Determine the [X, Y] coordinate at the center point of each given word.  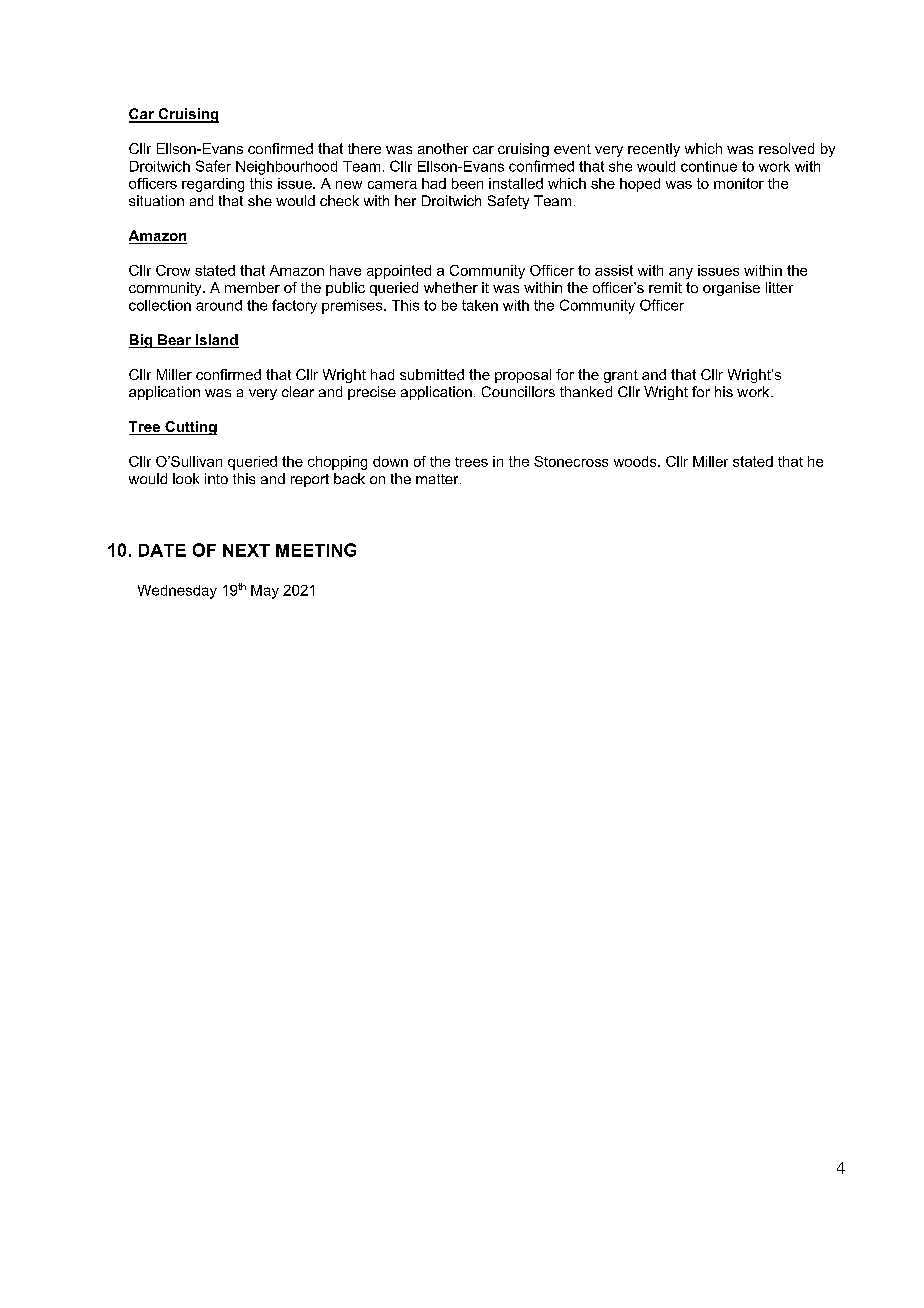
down [390, 461]
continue [709, 166]
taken [480, 305]
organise [731, 289]
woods [636, 461]
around [219, 305]
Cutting [190, 428]
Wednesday [177, 592]
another [443, 148]
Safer [213, 166]
